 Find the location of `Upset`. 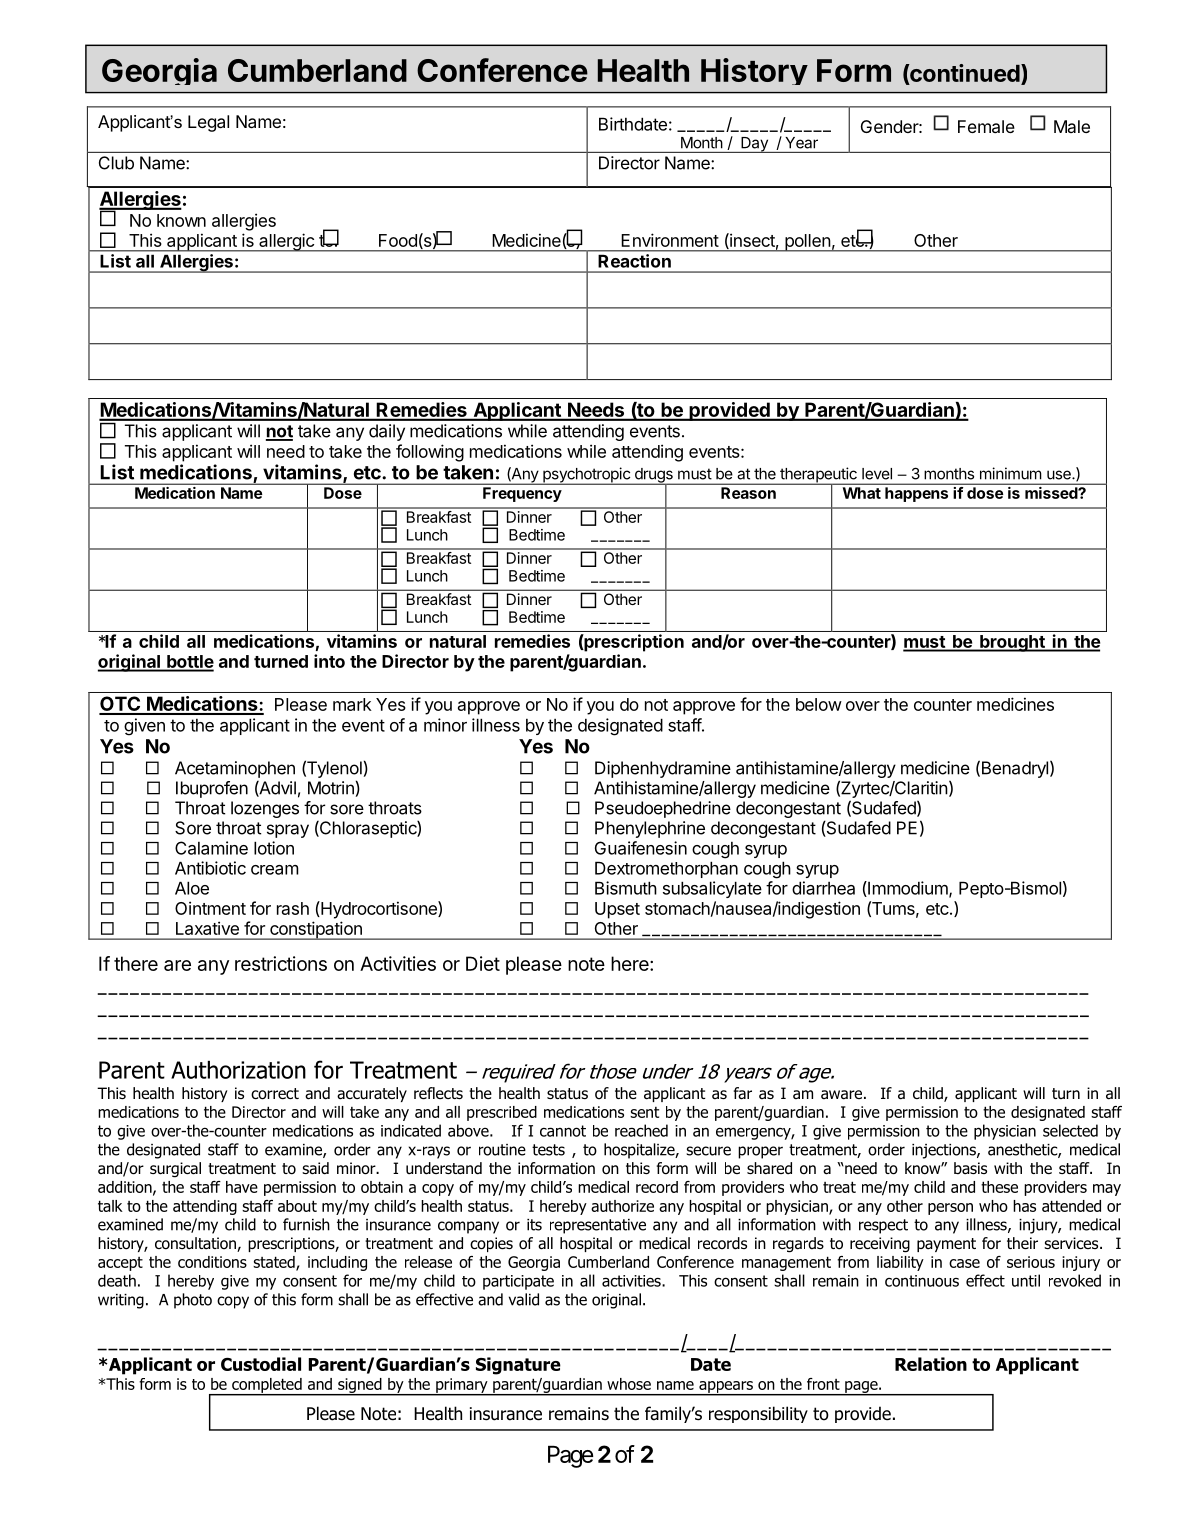

Upset is located at coordinates (617, 910).
